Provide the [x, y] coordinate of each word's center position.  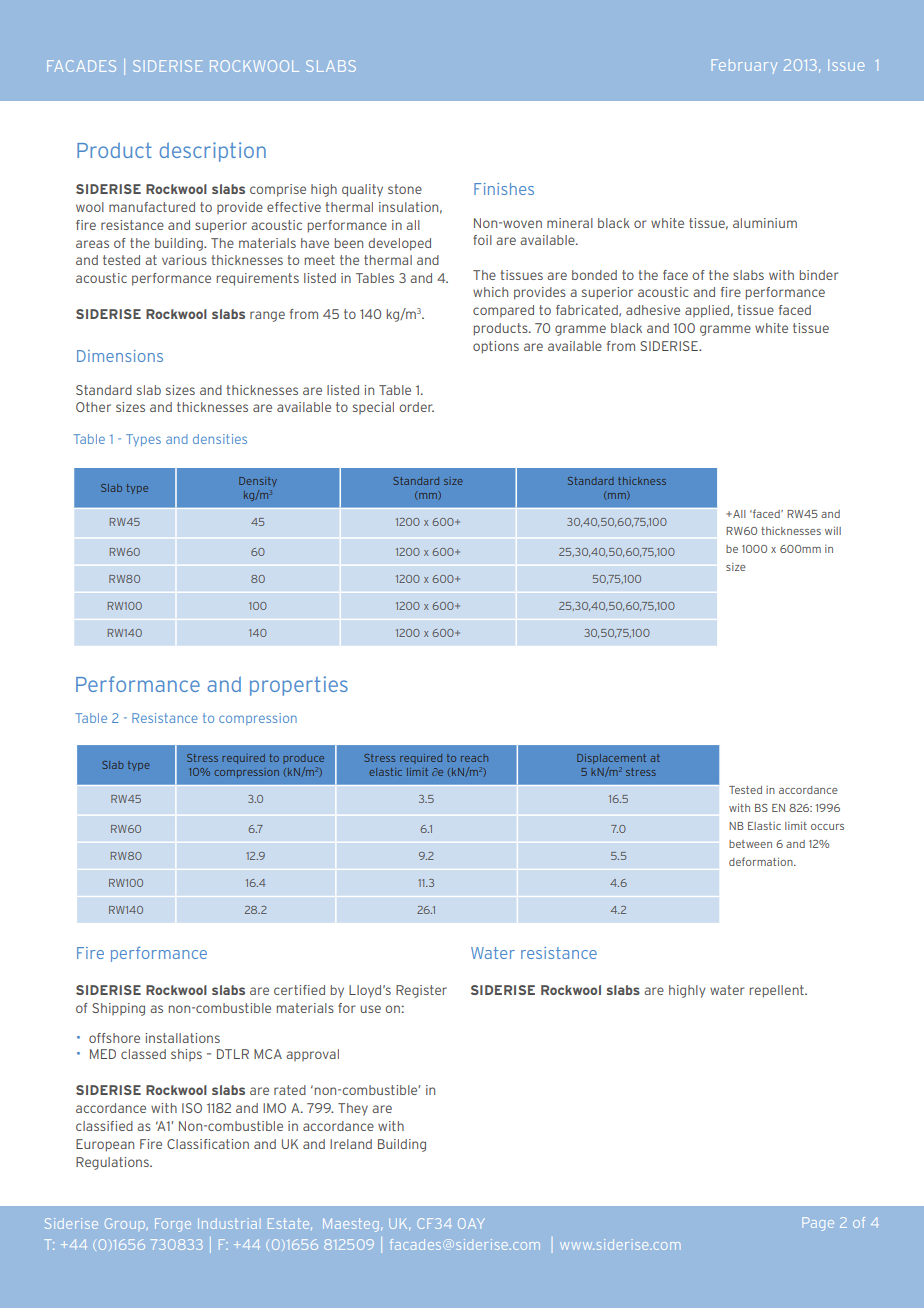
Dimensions [120, 356]
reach [474, 758]
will [833, 530]
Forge [173, 1225]
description [213, 152]
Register [421, 991]
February [744, 66]
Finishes [504, 189]
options [496, 347]
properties [299, 686]
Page [818, 1224]
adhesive [653, 310]
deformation [762, 861]
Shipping [118, 1009]
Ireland [351, 1144]
